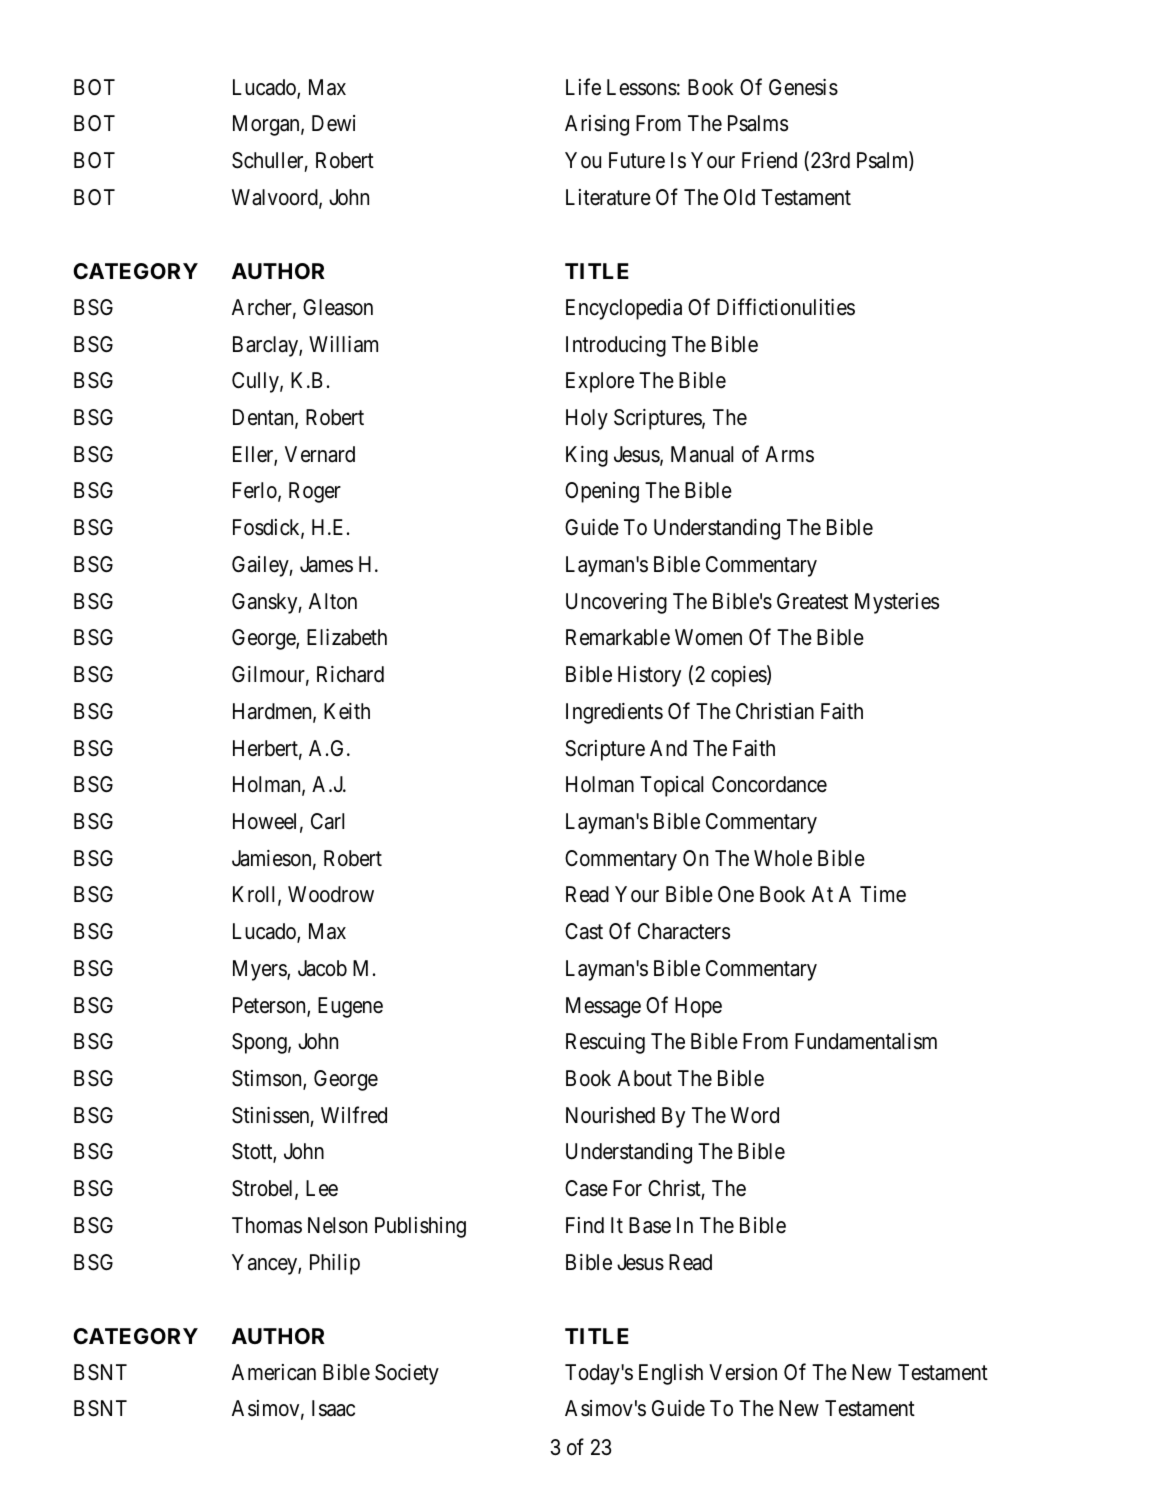  What do you see at coordinates (315, 492) in the screenshot?
I see `Roger` at bounding box center [315, 492].
